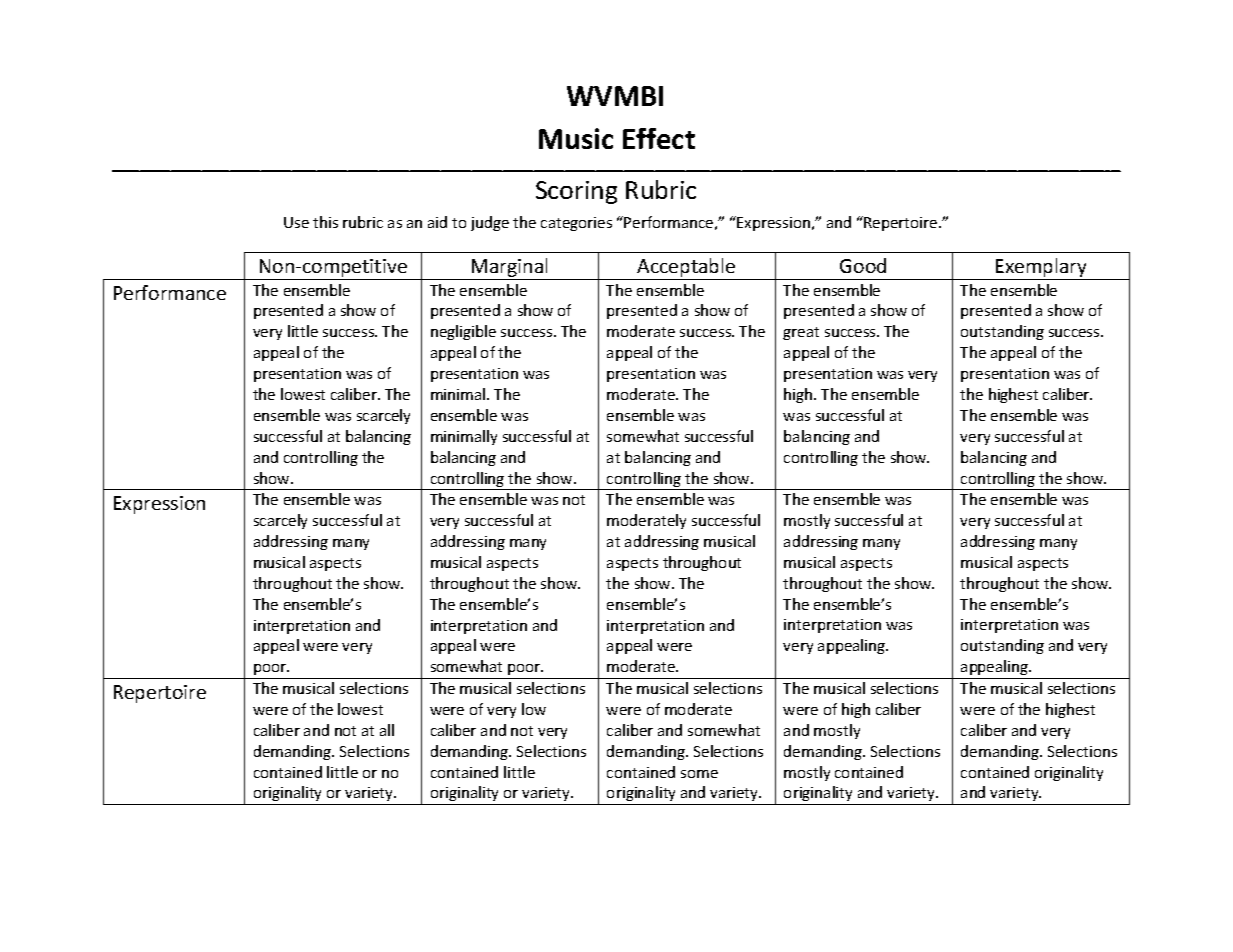  What do you see at coordinates (490, 223) in the screenshot?
I see `judge` at bounding box center [490, 223].
